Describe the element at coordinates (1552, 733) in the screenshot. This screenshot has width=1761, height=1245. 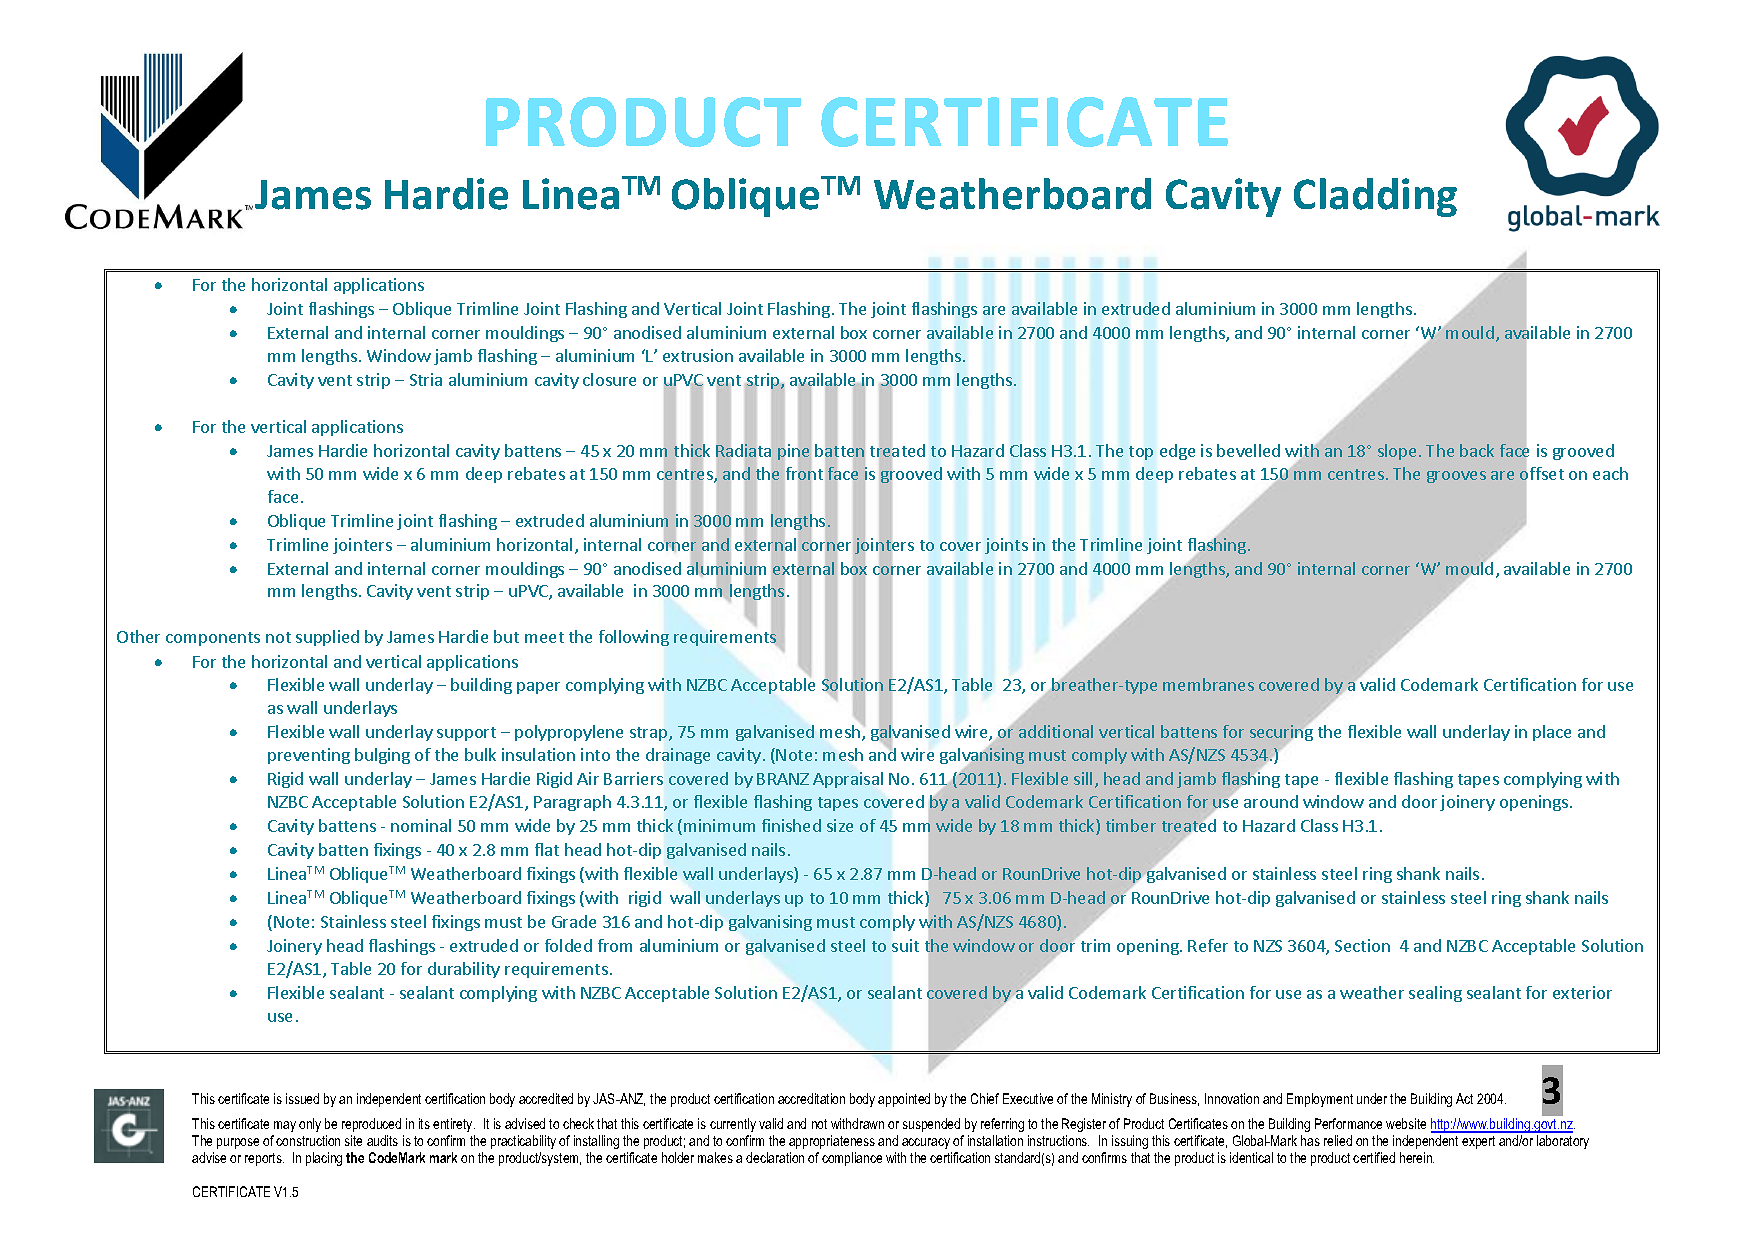
I see `place` at that location.
